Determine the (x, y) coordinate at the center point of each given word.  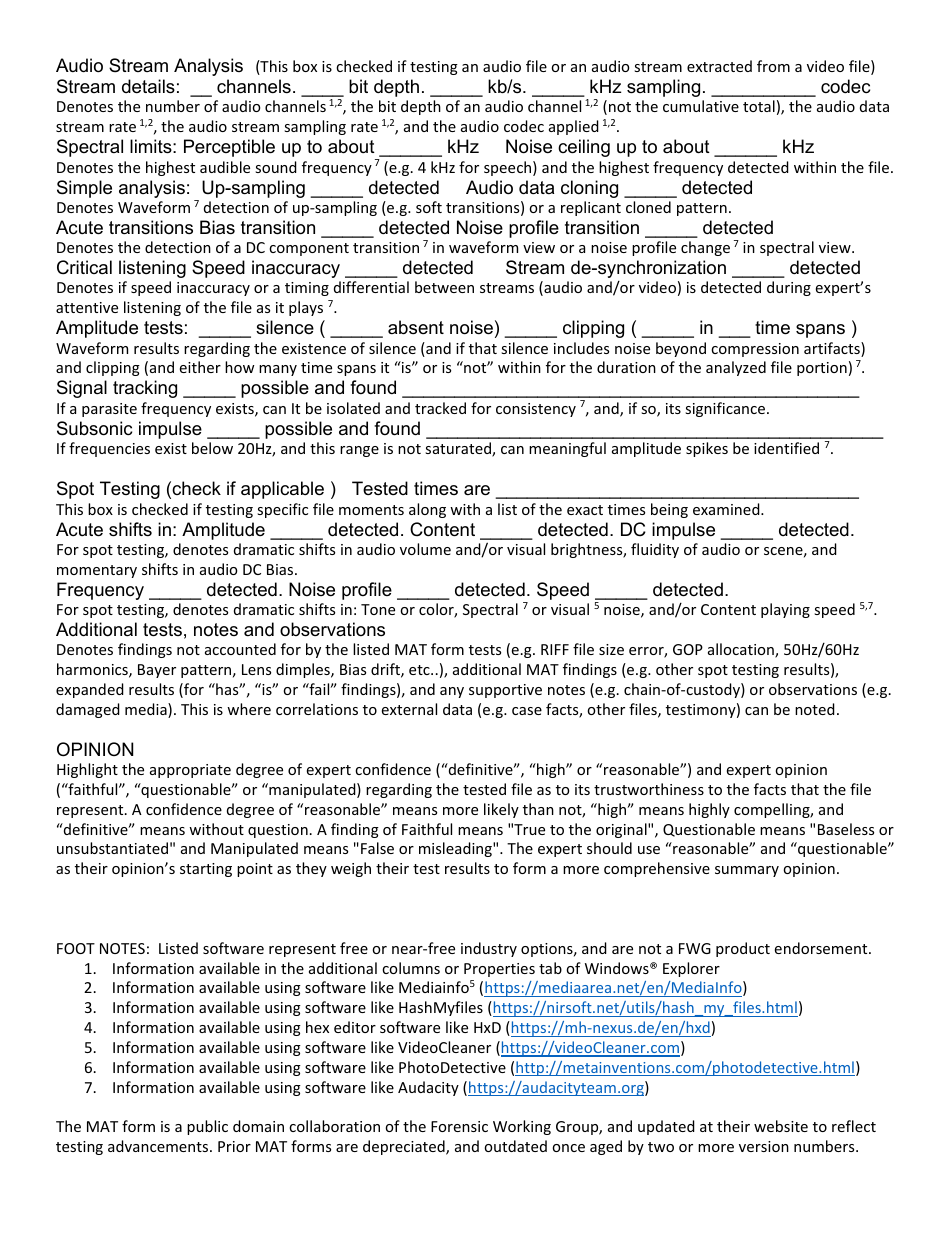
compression (755, 350)
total (759, 106)
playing (785, 610)
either (200, 367)
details (148, 86)
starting (206, 870)
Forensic (459, 1126)
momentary (97, 571)
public (207, 1127)
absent (416, 327)
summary (747, 871)
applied (574, 127)
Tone (378, 609)
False (377, 848)
